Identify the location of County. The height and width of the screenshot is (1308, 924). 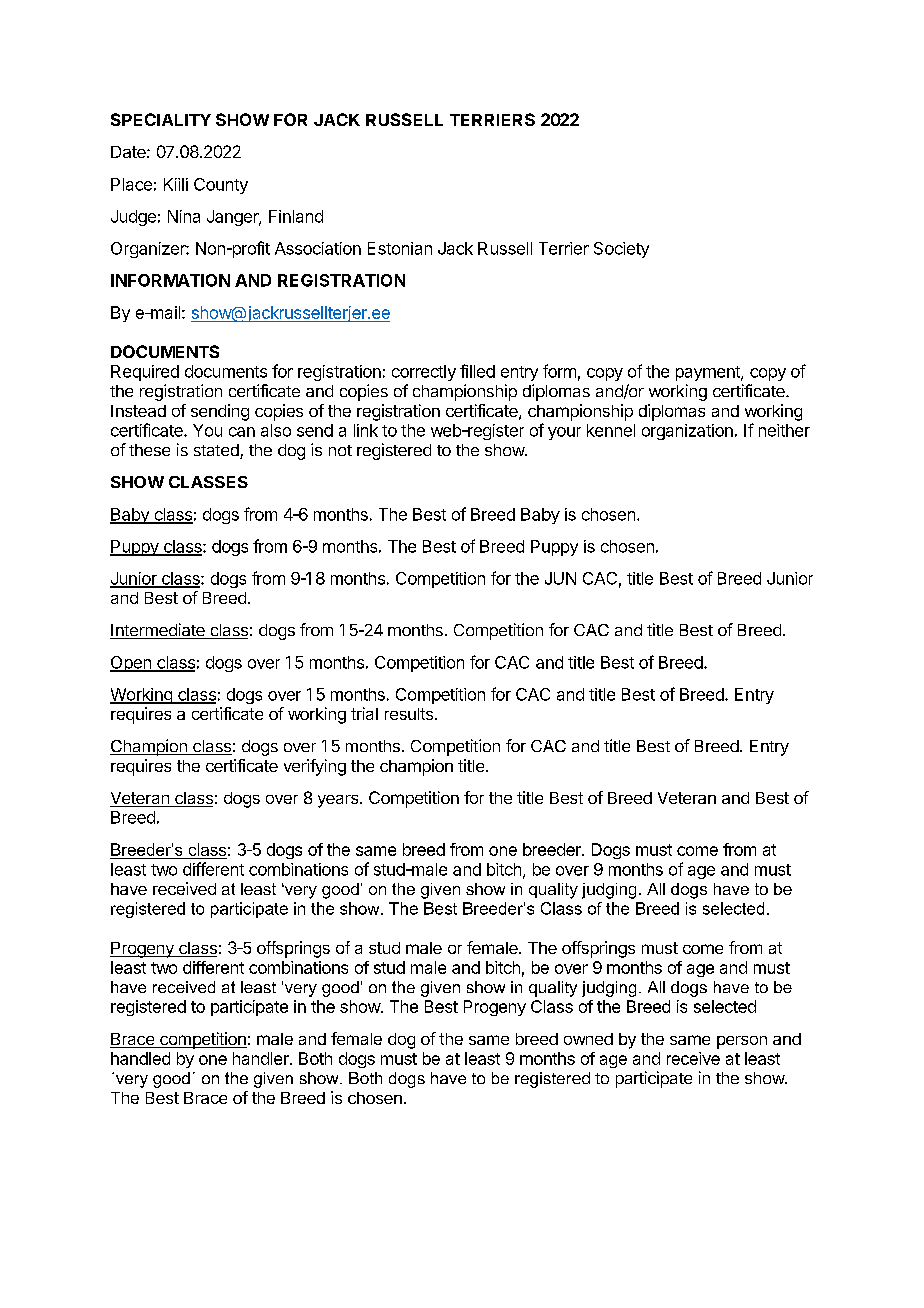
(221, 186).
